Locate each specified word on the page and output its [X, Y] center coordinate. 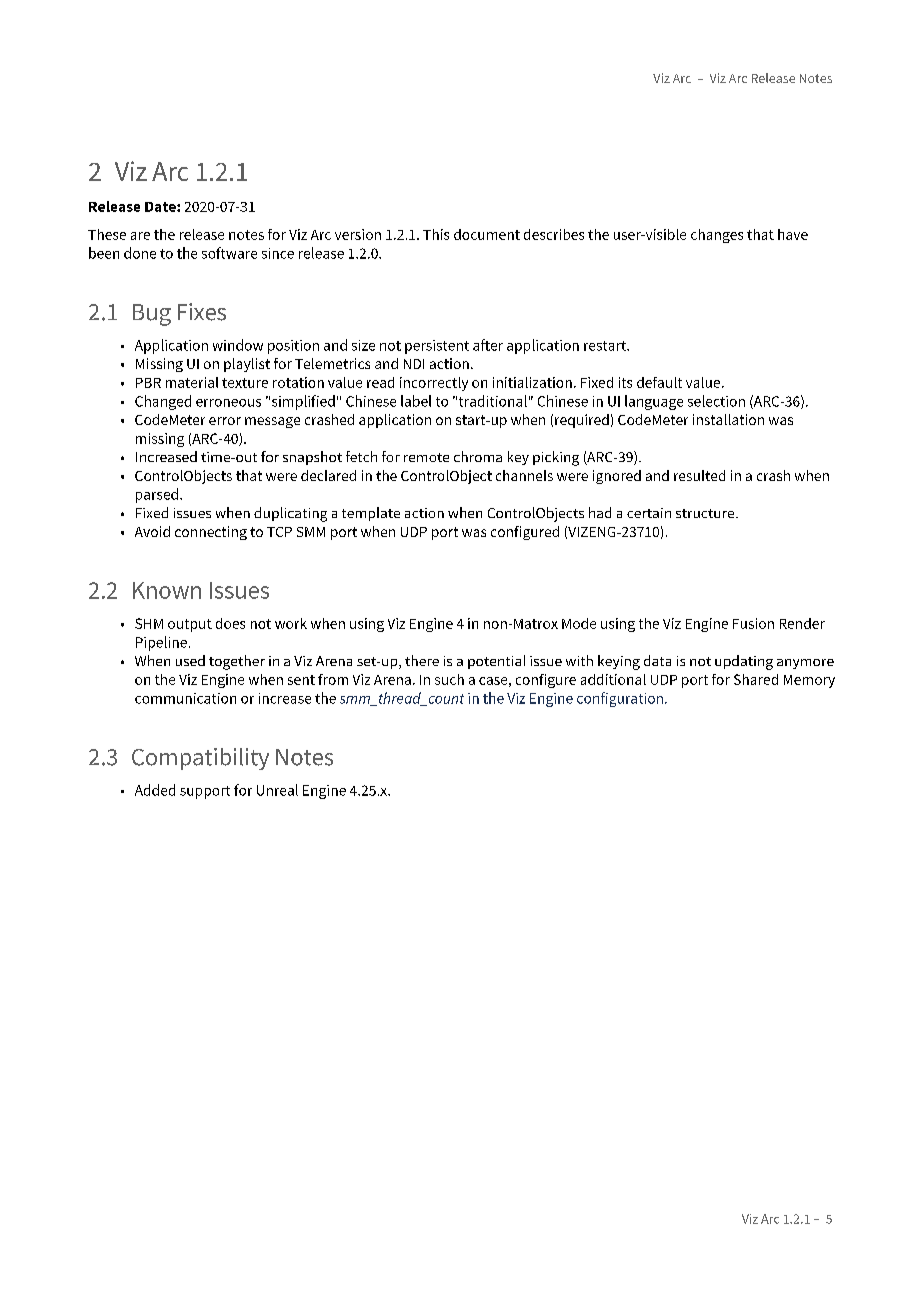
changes [717, 236]
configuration [620, 699]
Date [161, 207]
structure [706, 513]
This [436, 234]
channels [524, 475]
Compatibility [200, 759]
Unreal [277, 790]
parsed [157, 495]
